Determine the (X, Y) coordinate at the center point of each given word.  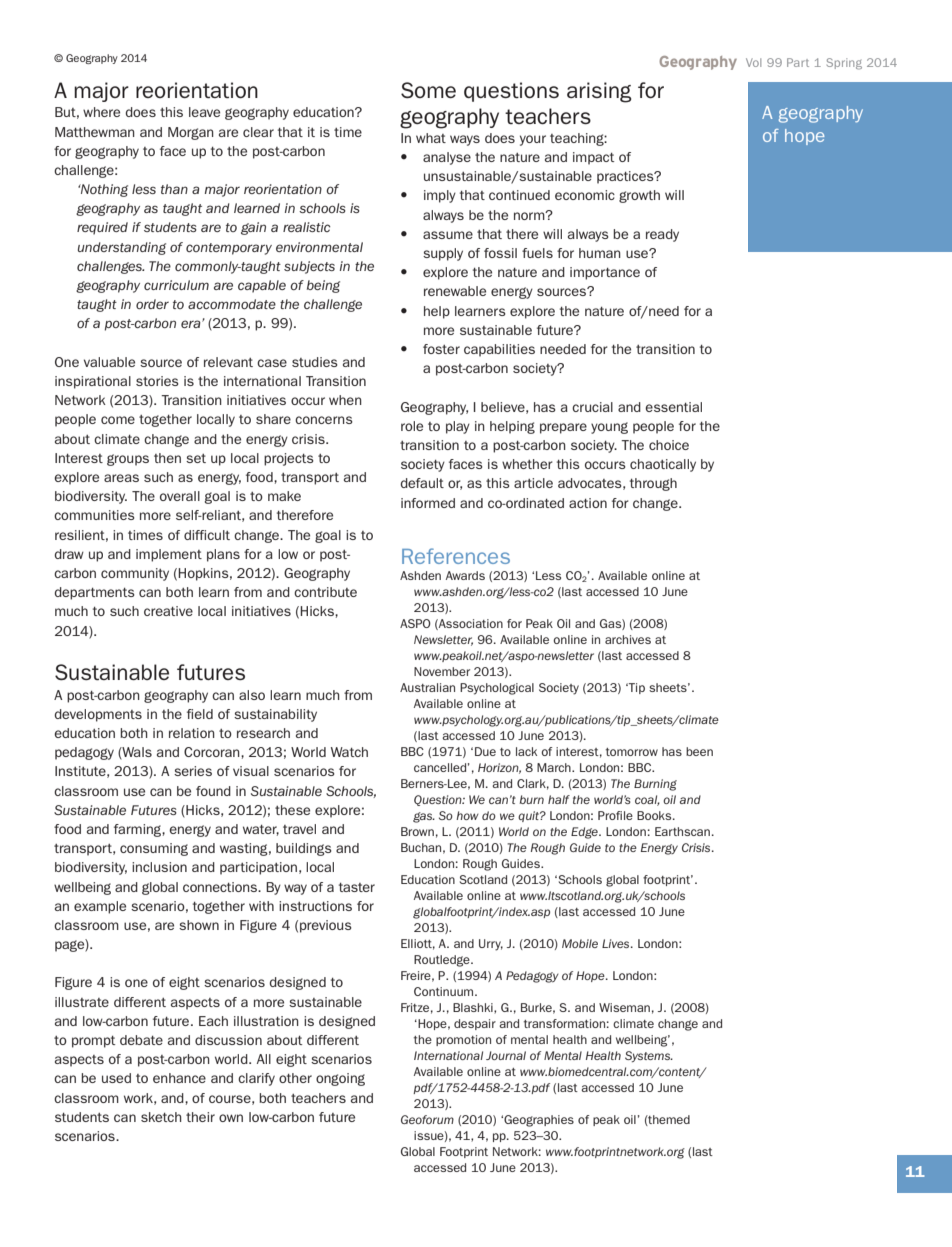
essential (673, 407)
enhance (179, 1078)
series (193, 771)
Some (428, 90)
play (458, 427)
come (118, 420)
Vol (753, 62)
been (699, 751)
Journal (506, 1055)
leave (204, 112)
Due (485, 751)
